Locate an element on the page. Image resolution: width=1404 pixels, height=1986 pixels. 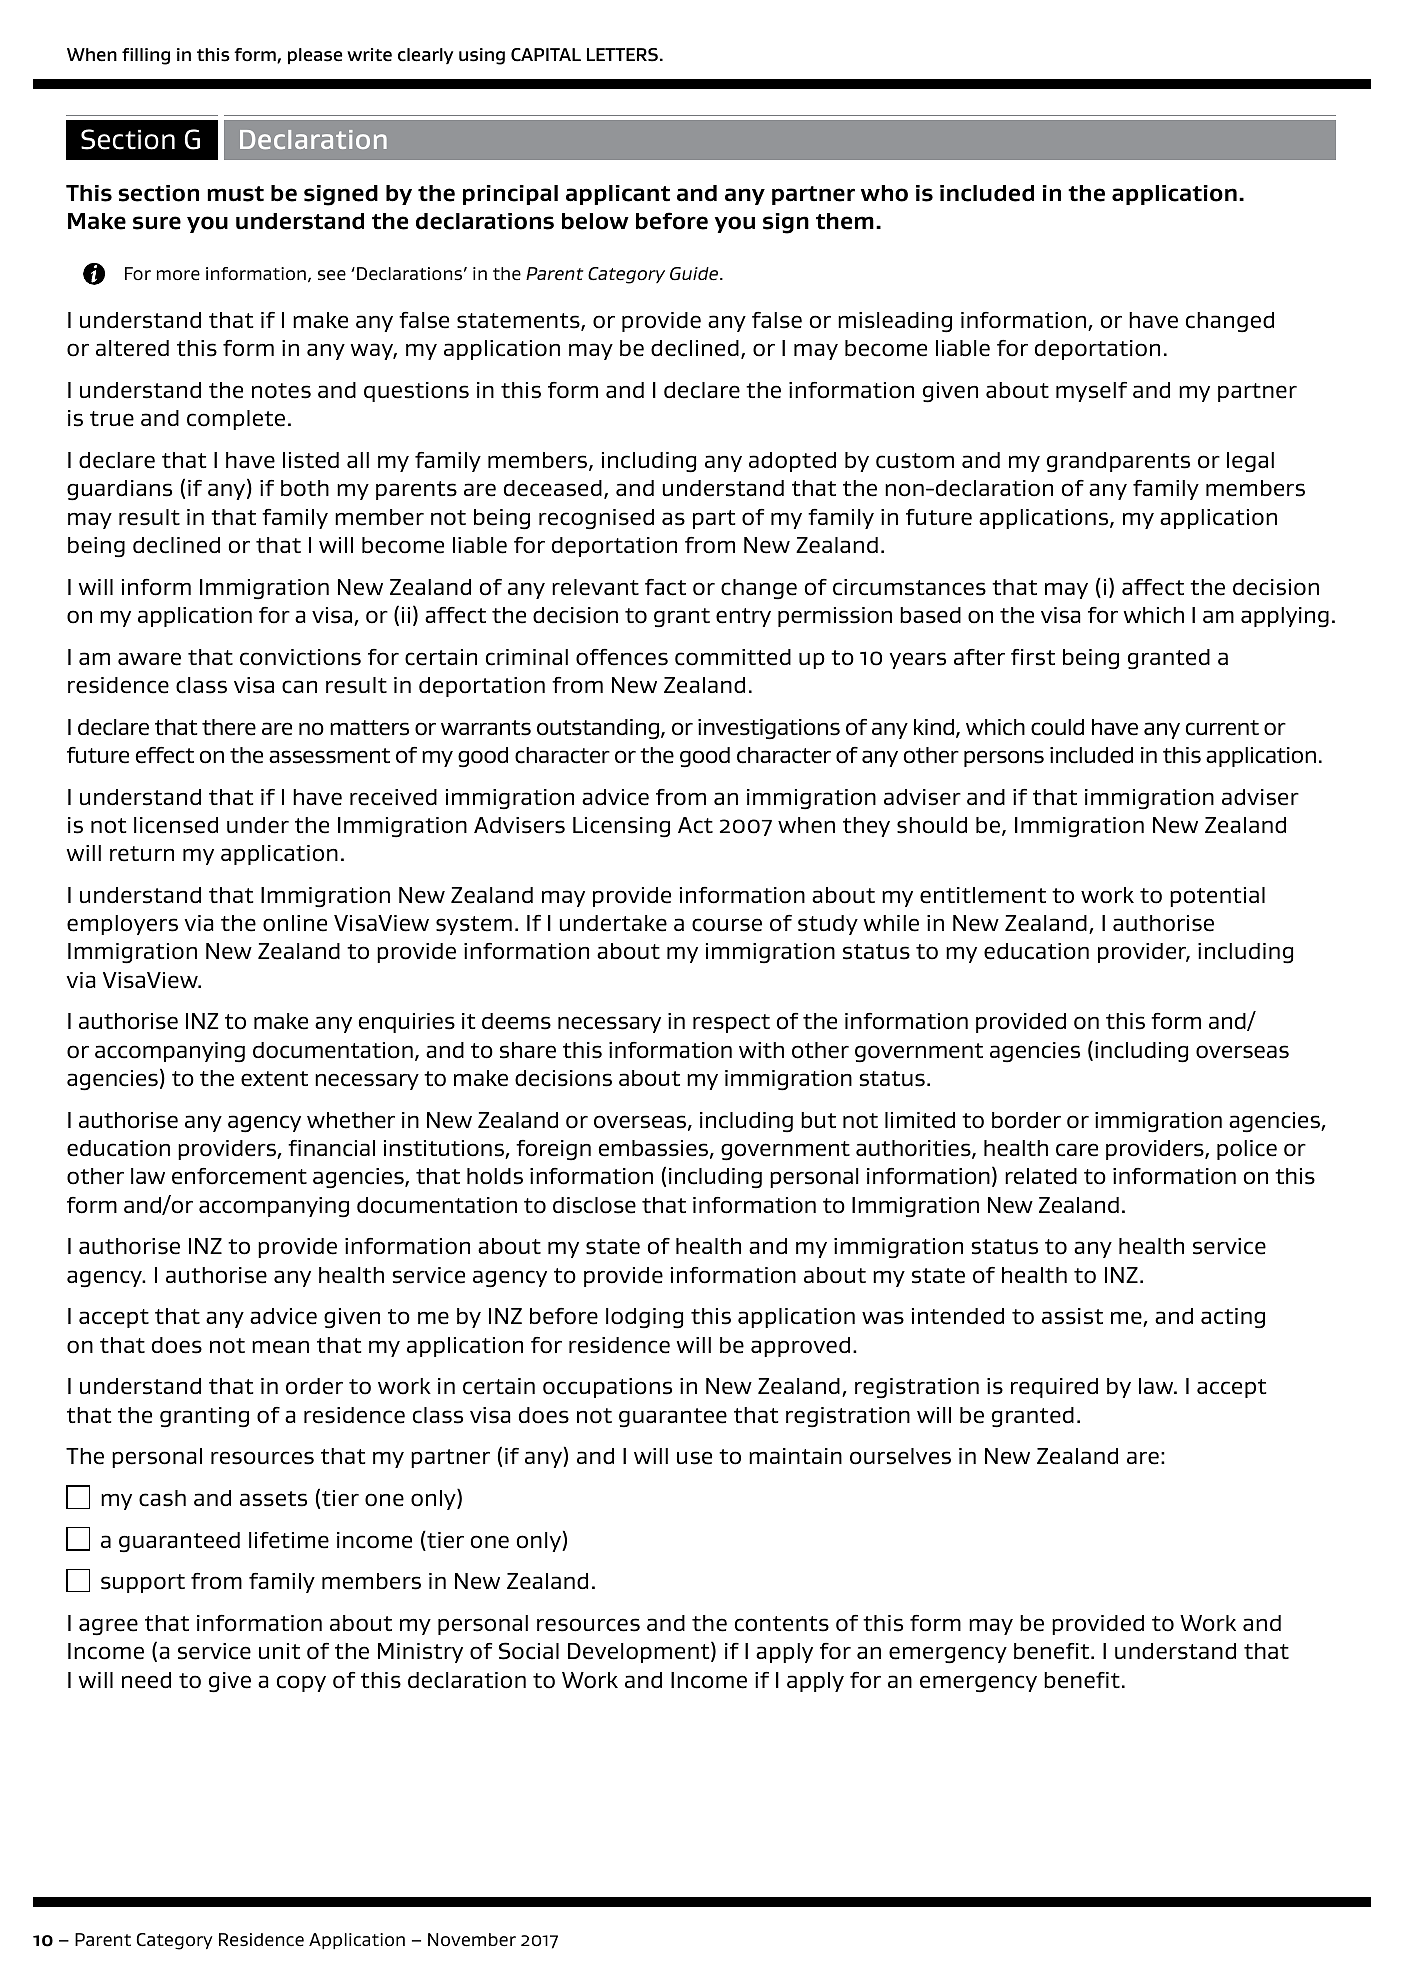
please is located at coordinates (315, 56).
